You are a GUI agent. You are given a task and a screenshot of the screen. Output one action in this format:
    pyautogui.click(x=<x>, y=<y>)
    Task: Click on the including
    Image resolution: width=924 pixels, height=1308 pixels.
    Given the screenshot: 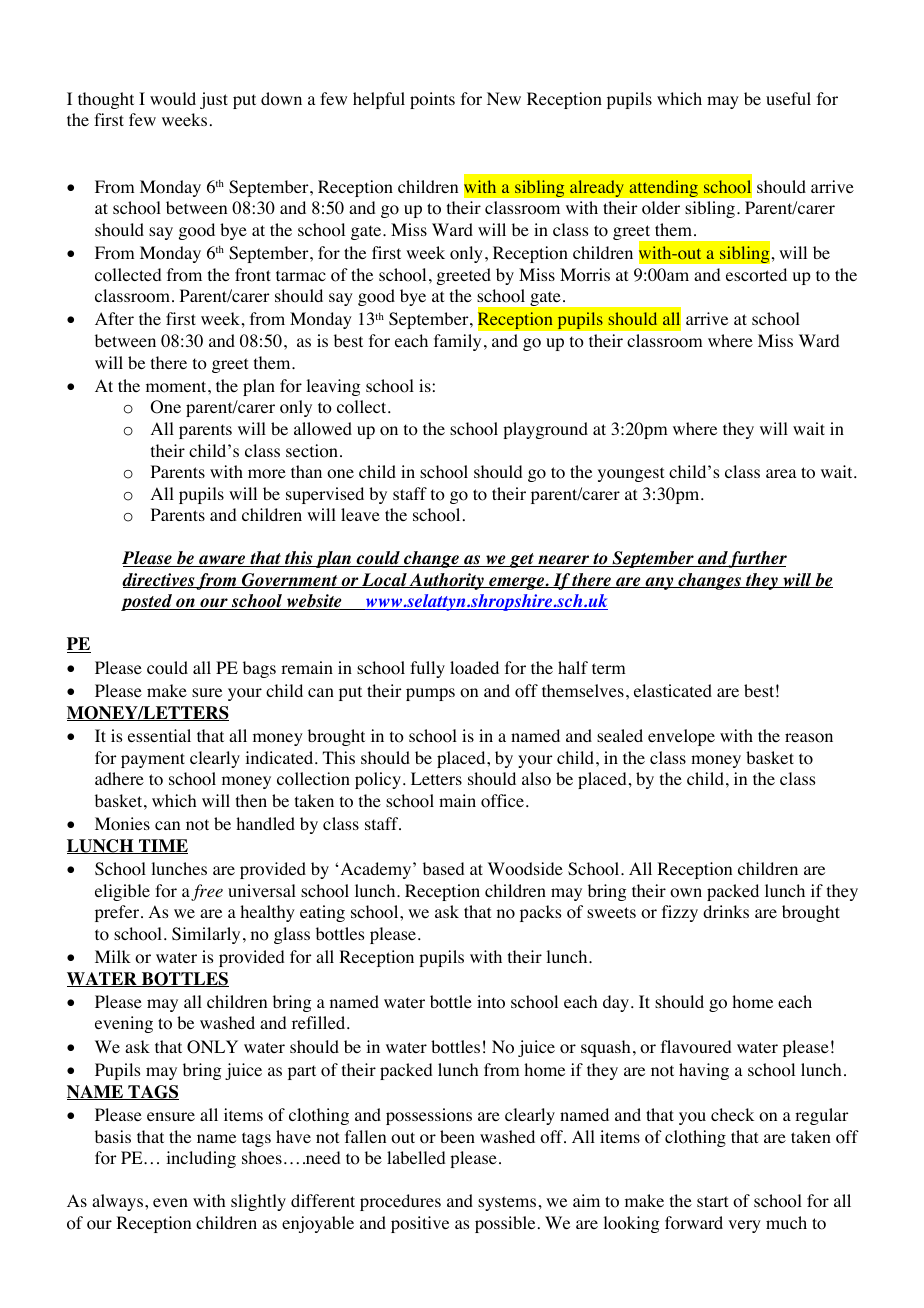 What is the action you would take?
    pyautogui.click(x=201, y=1159)
